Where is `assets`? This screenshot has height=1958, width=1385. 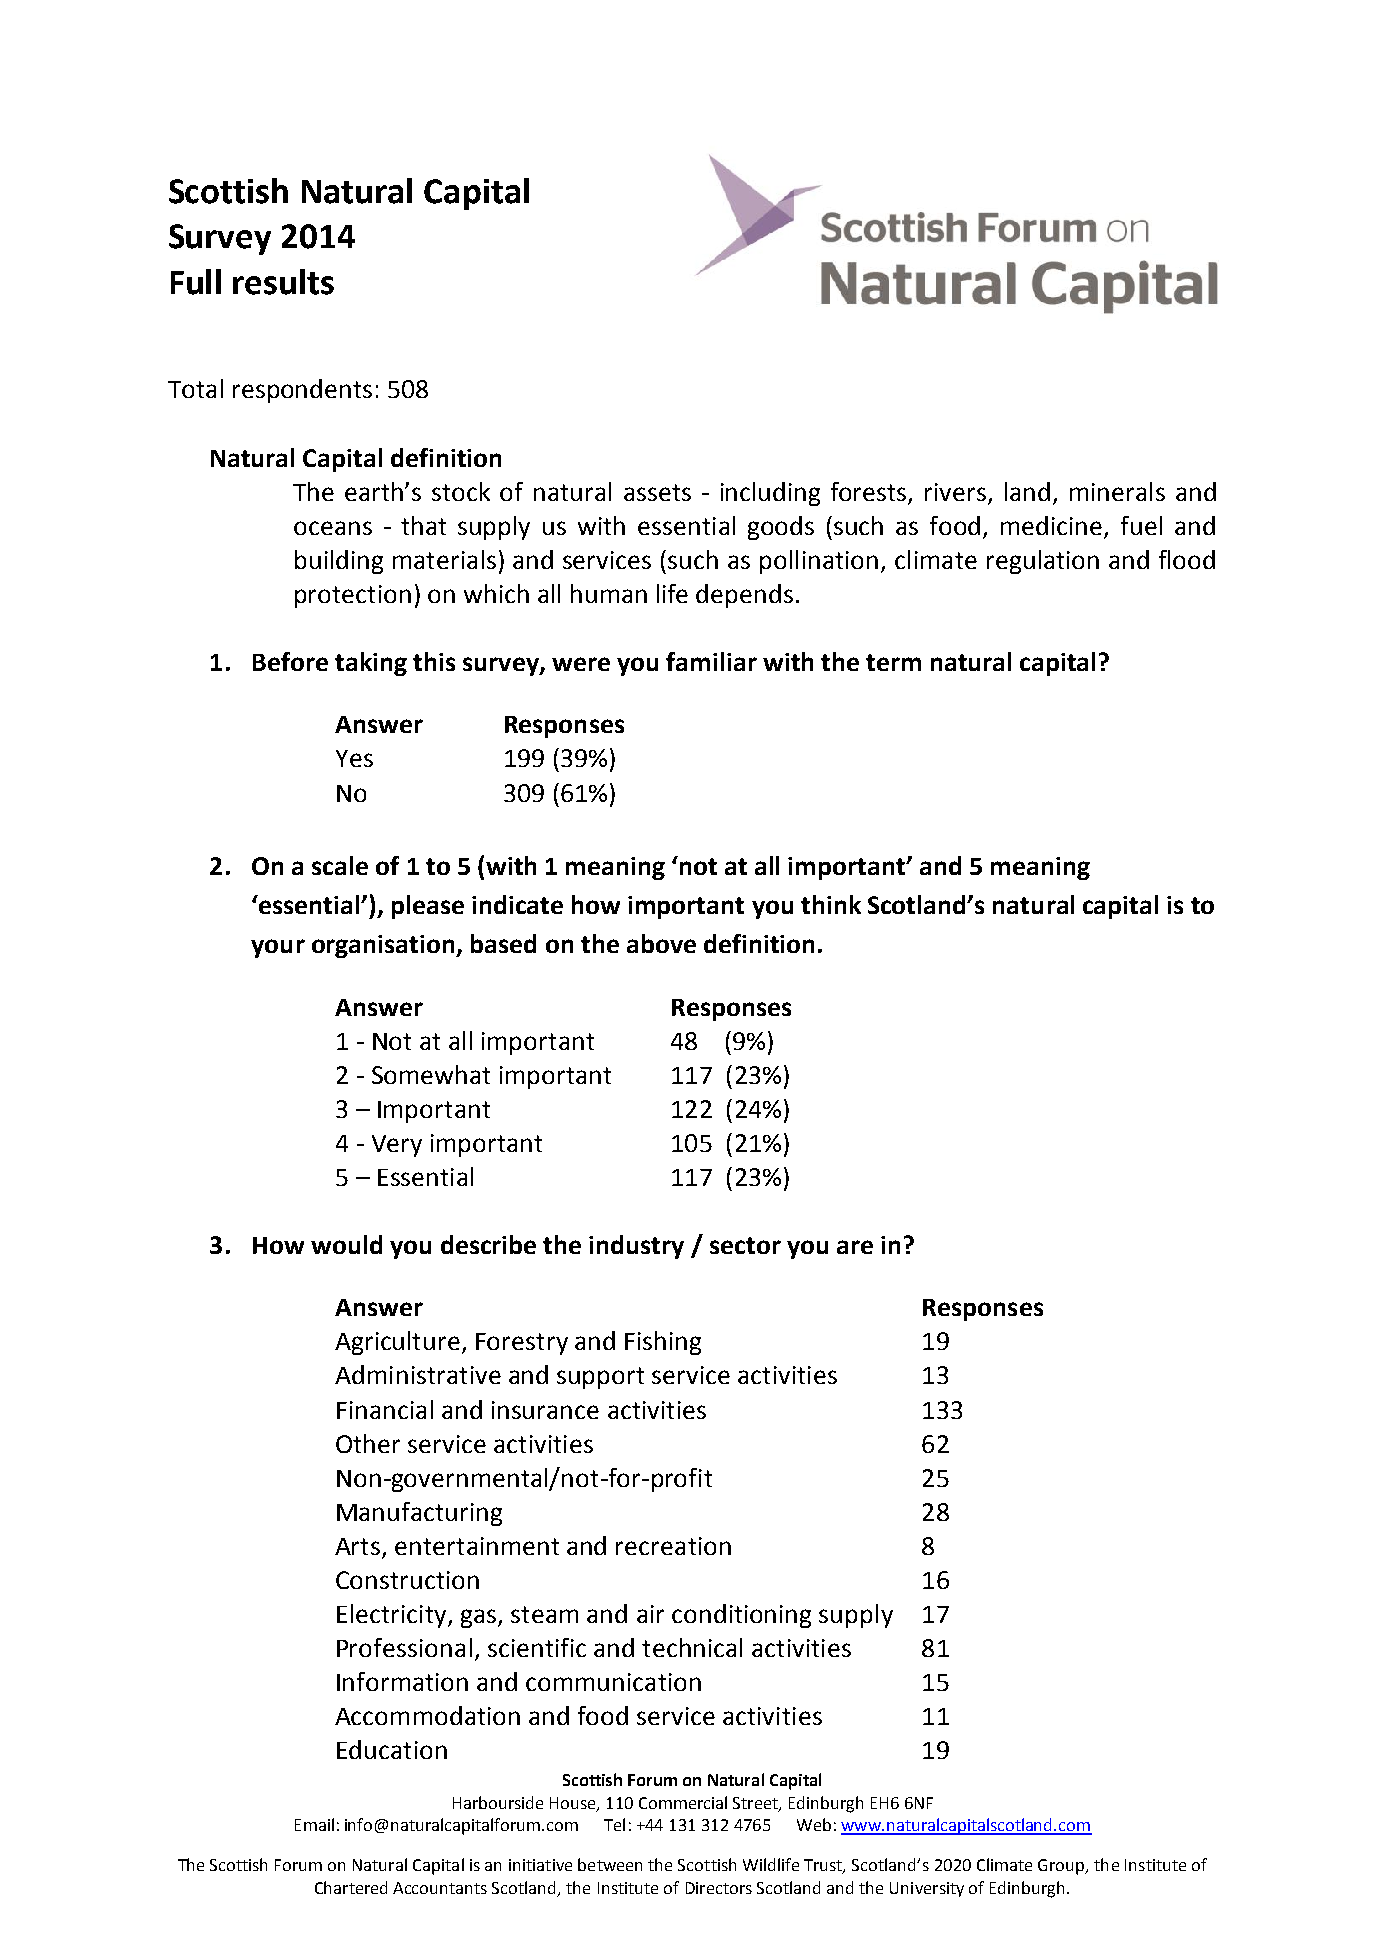
assets is located at coordinates (657, 492).
